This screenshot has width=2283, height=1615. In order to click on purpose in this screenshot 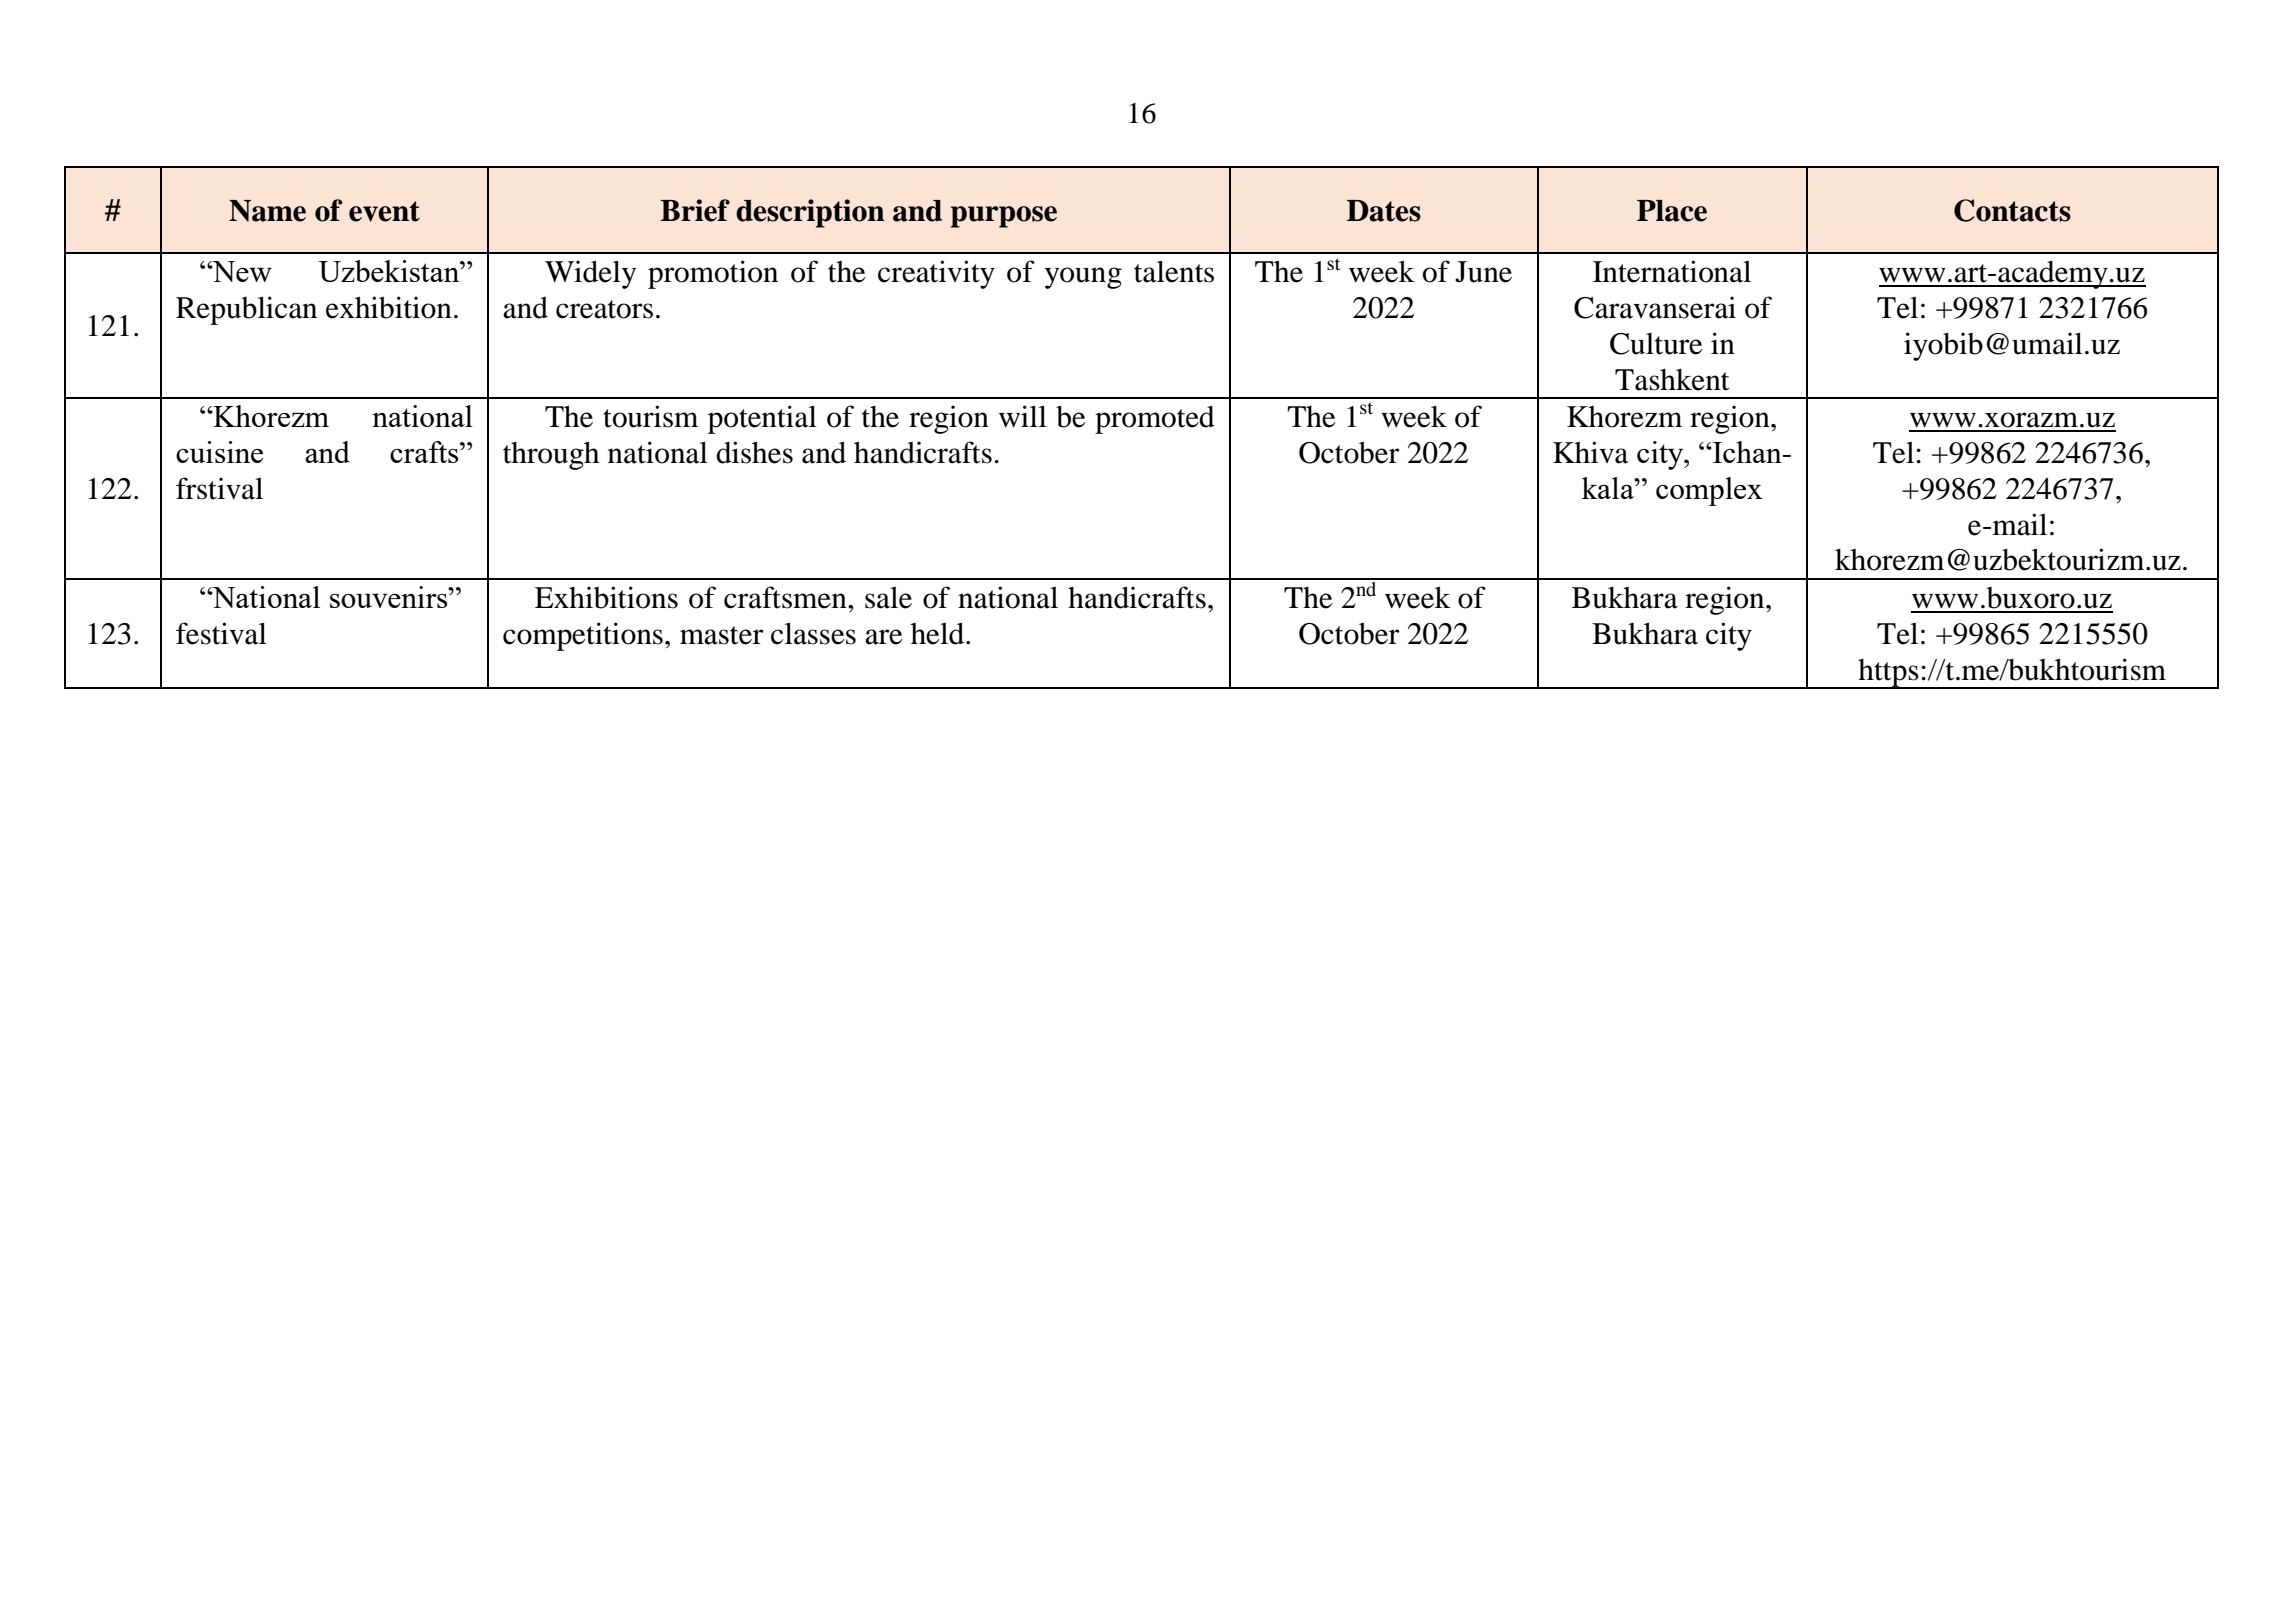, I will do `click(1004, 217)`.
